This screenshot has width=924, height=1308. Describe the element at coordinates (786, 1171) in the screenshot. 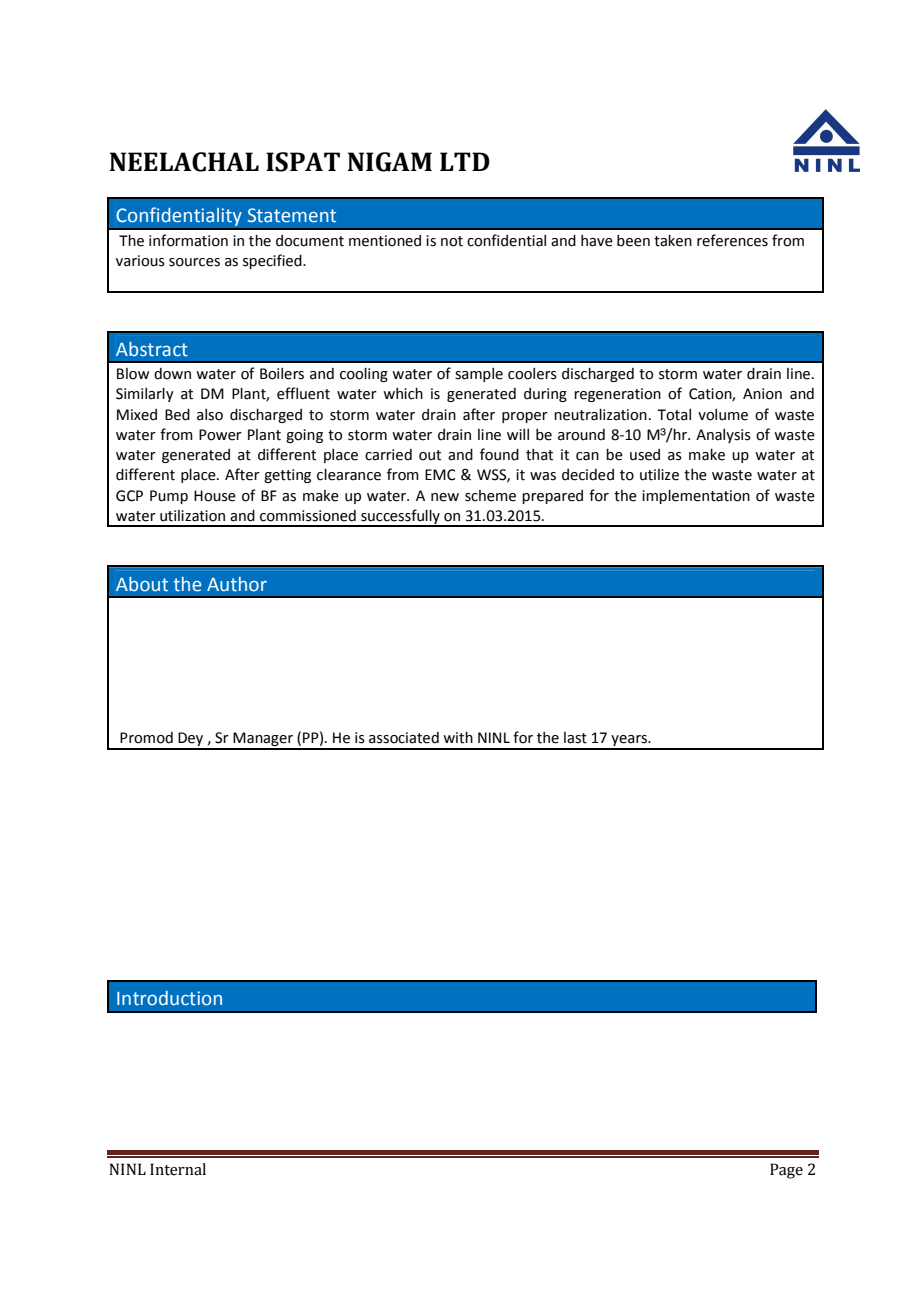

I see `Page` at that location.
